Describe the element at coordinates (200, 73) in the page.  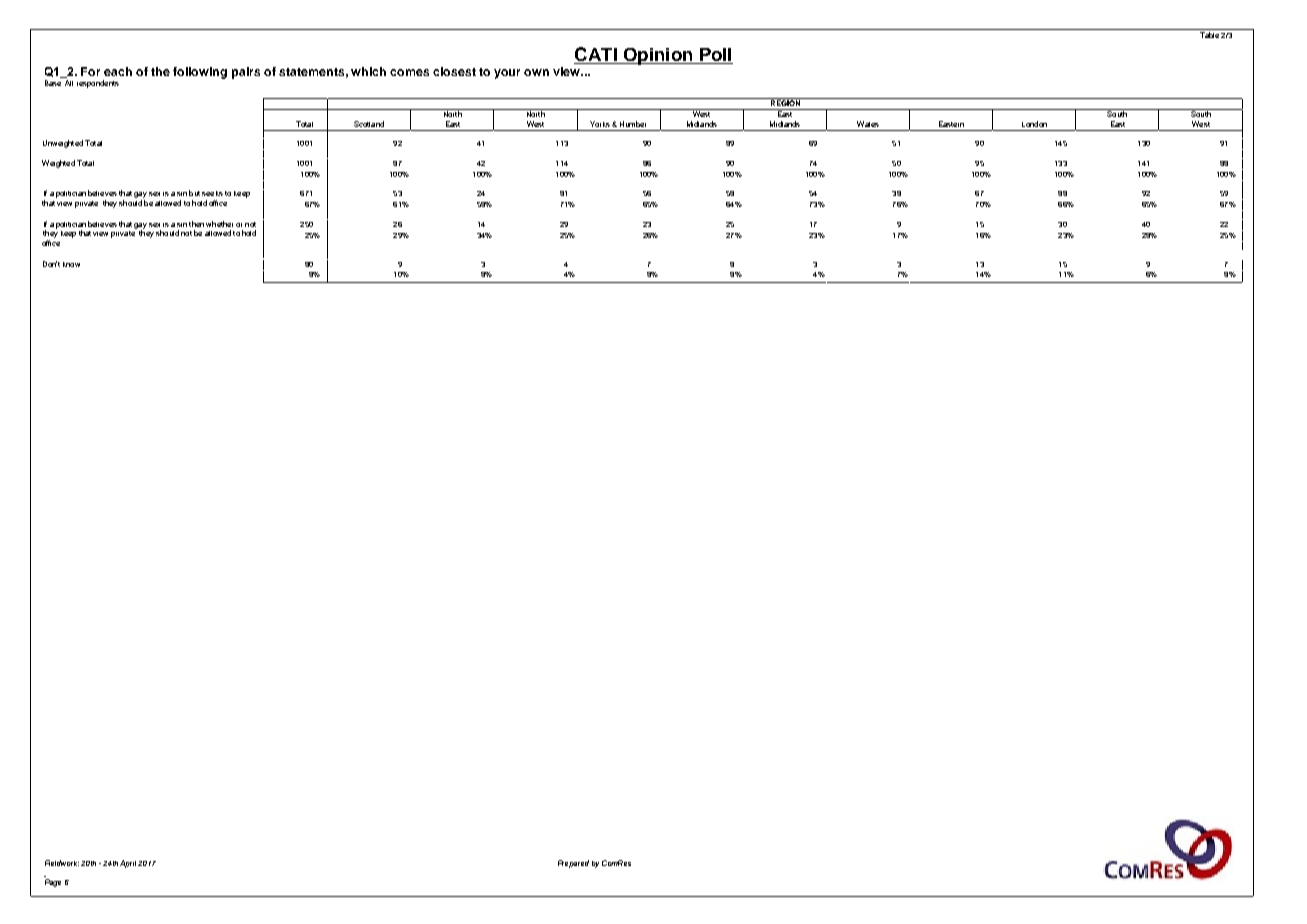
I see `following` at that location.
